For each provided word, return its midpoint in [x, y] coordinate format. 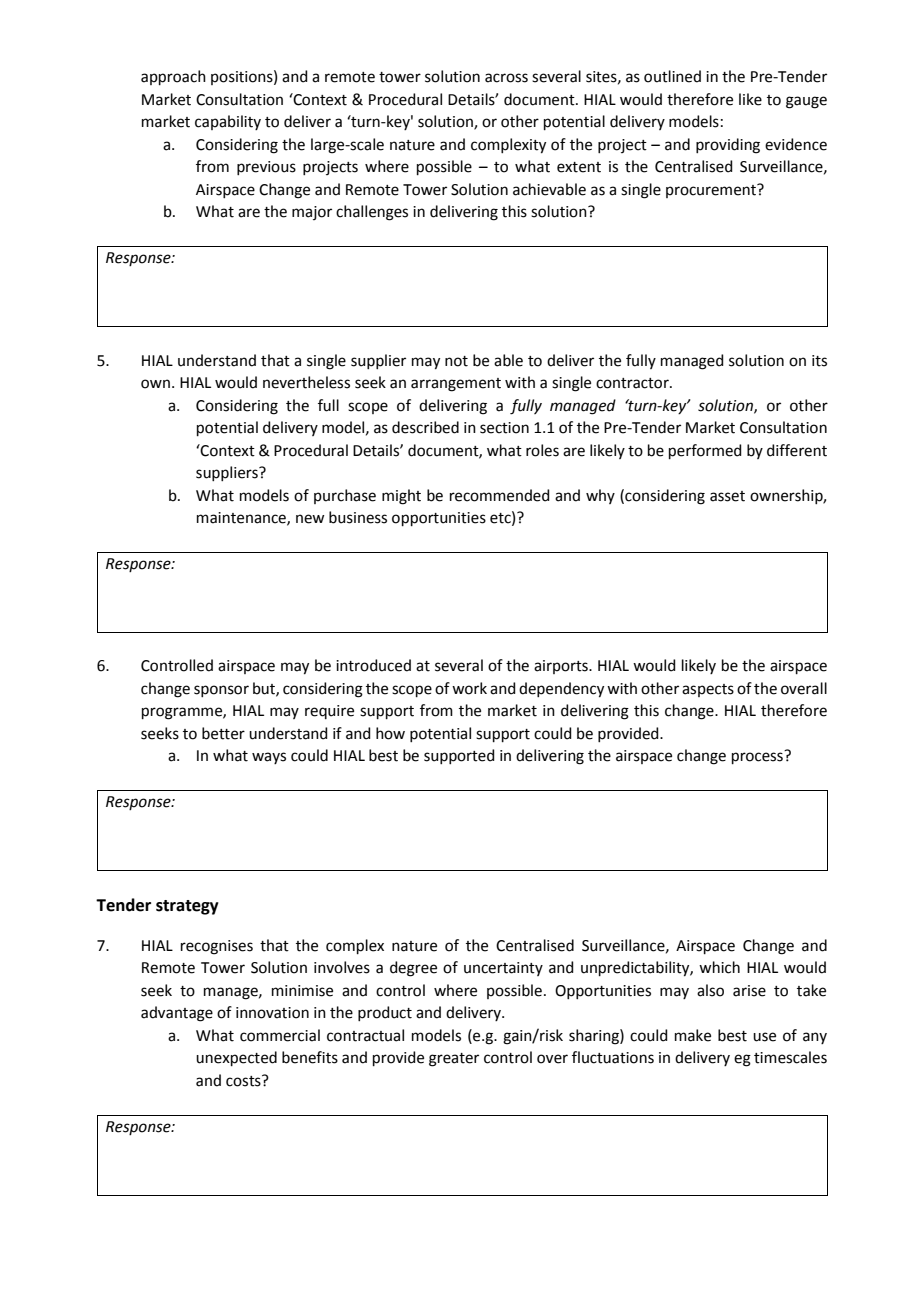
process [757, 758]
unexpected [236, 1058]
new [310, 519]
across [506, 78]
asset [727, 496]
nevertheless [306, 382]
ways [269, 758]
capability [228, 122]
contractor [633, 383]
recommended [500, 495]
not [456, 361]
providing [728, 146]
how [390, 733]
